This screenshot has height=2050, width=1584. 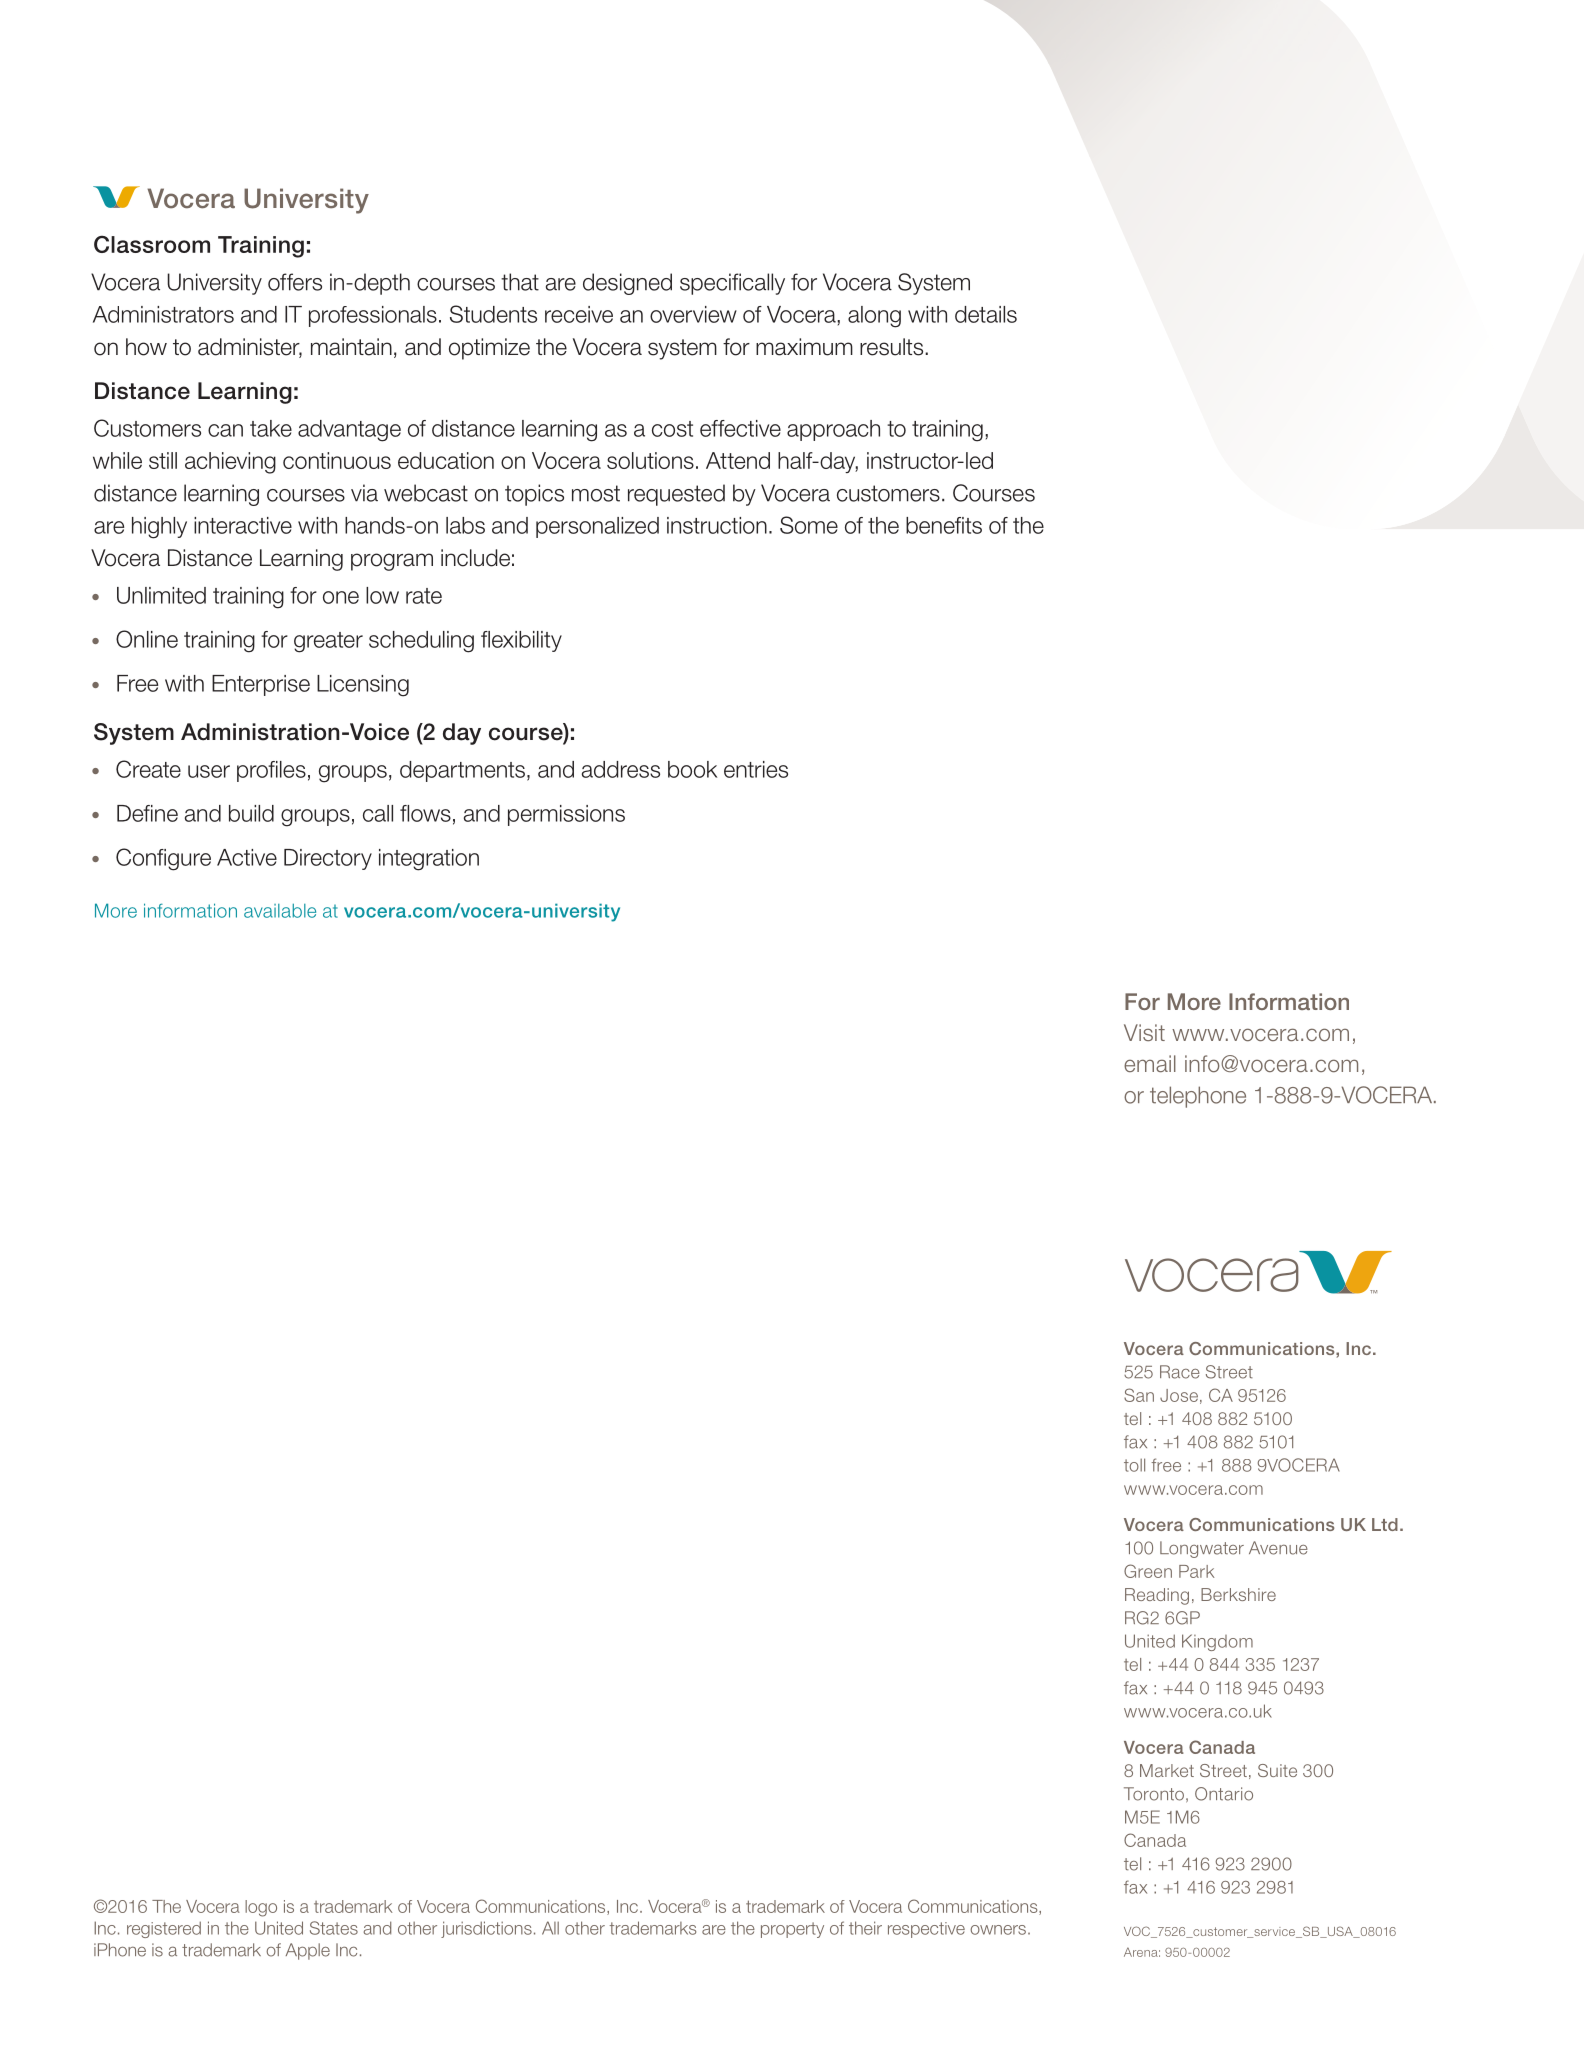 I want to click on details, so click(x=986, y=314).
